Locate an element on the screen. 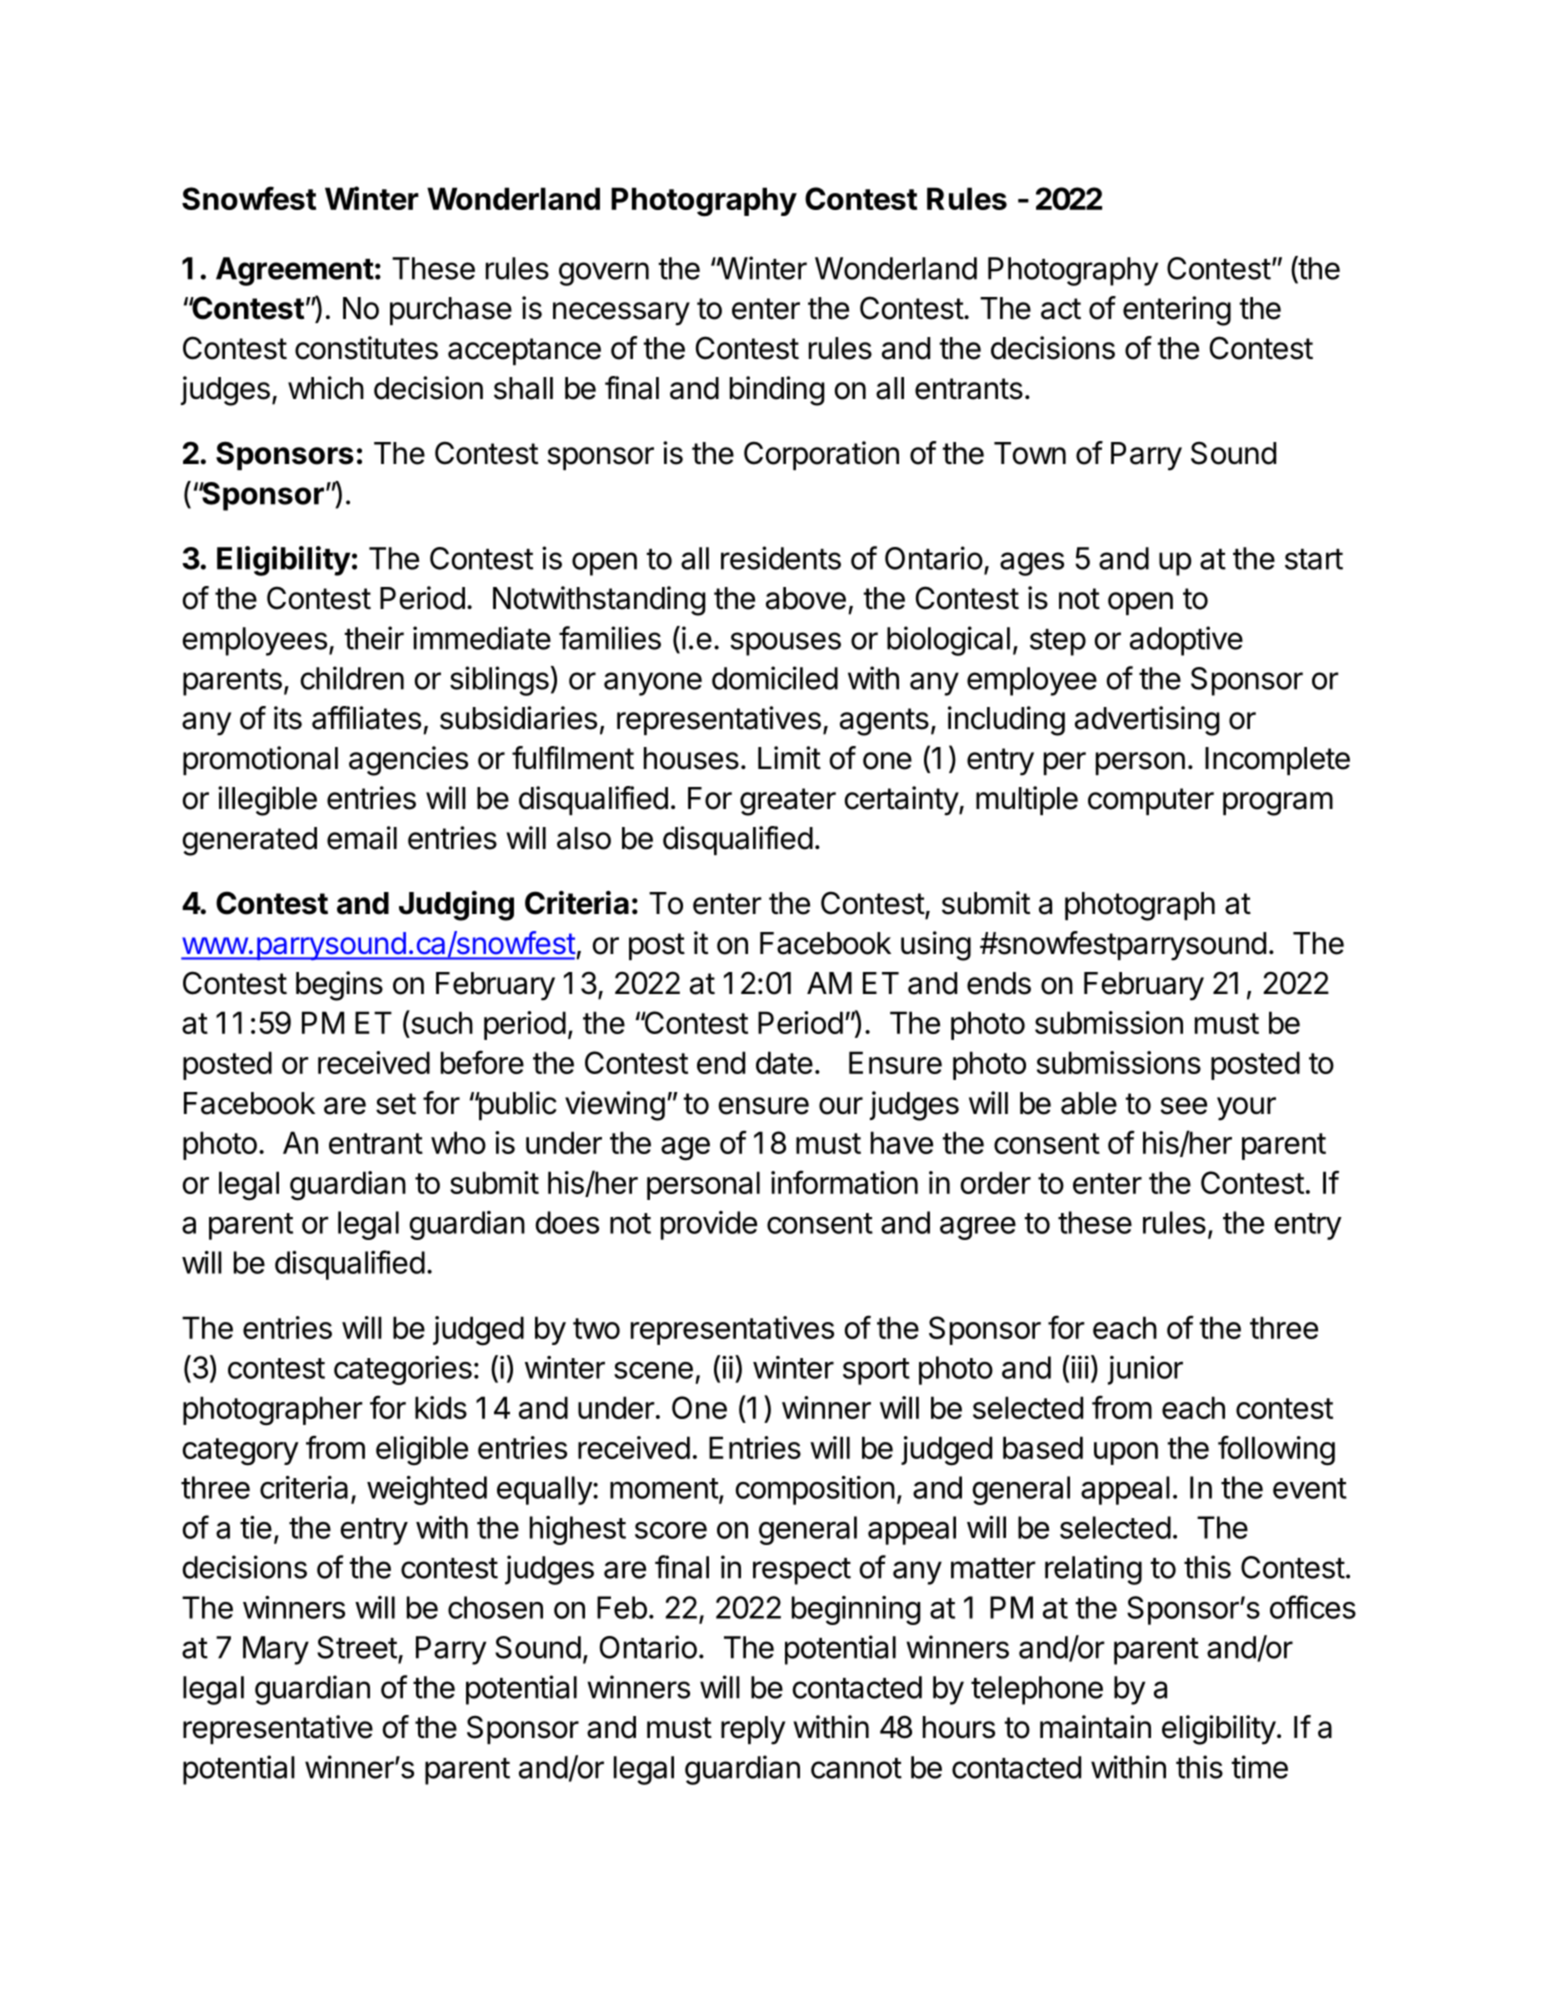 The width and height of the screenshot is (1541, 1994). begins is located at coordinates (339, 986).
